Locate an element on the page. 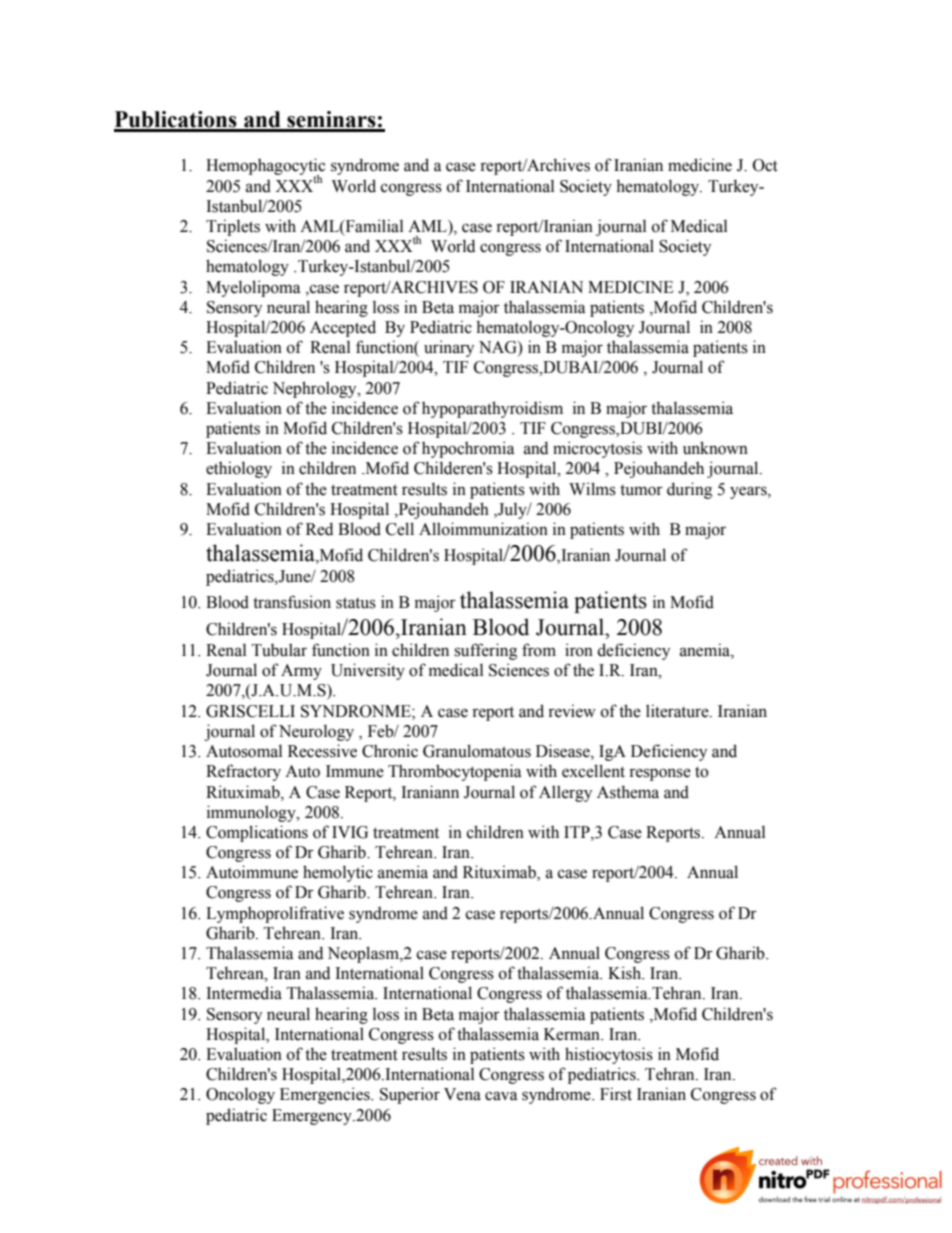 The image size is (952, 1233). Oct is located at coordinates (765, 165).
